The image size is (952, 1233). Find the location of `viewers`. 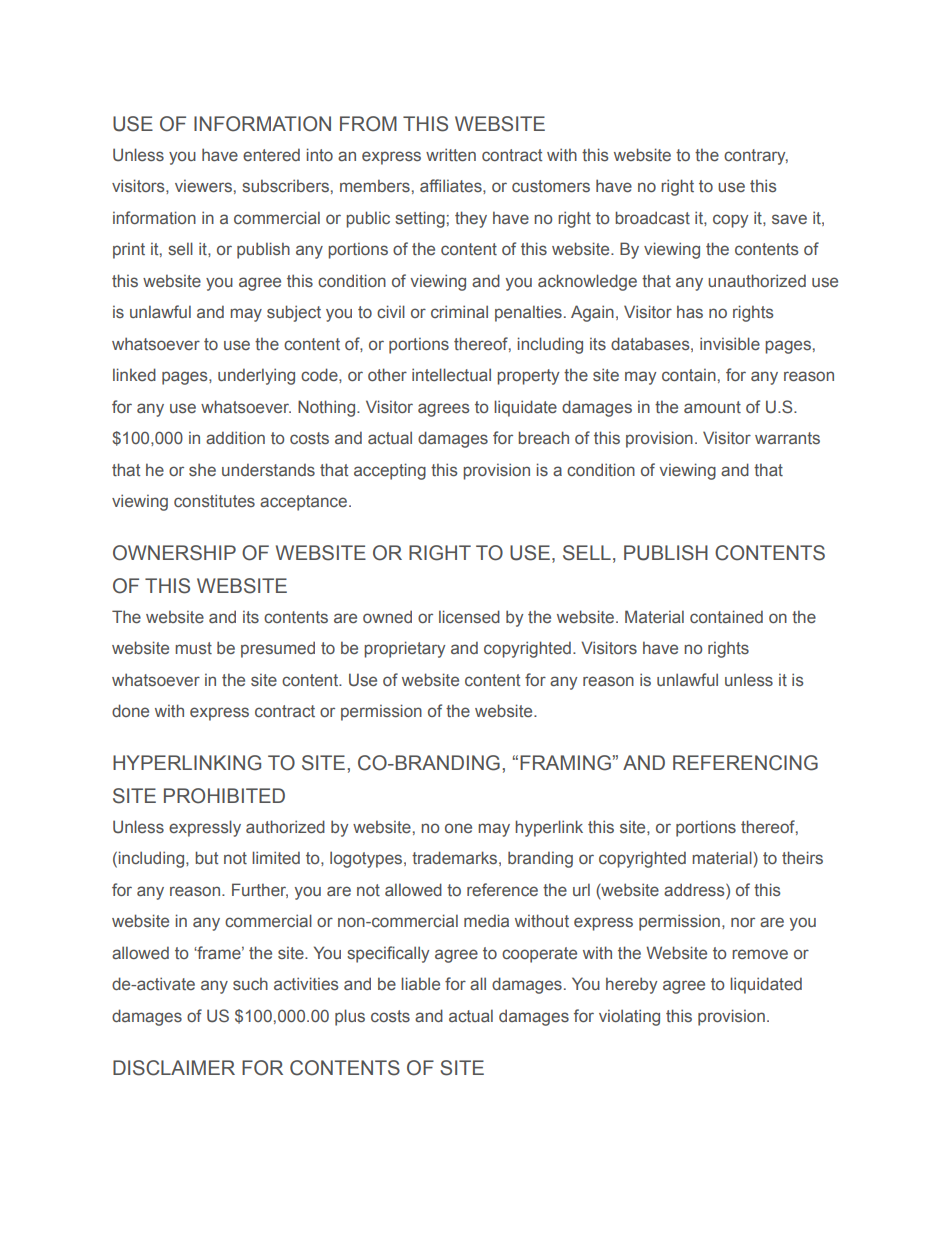

viewers is located at coordinates (203, 185).
